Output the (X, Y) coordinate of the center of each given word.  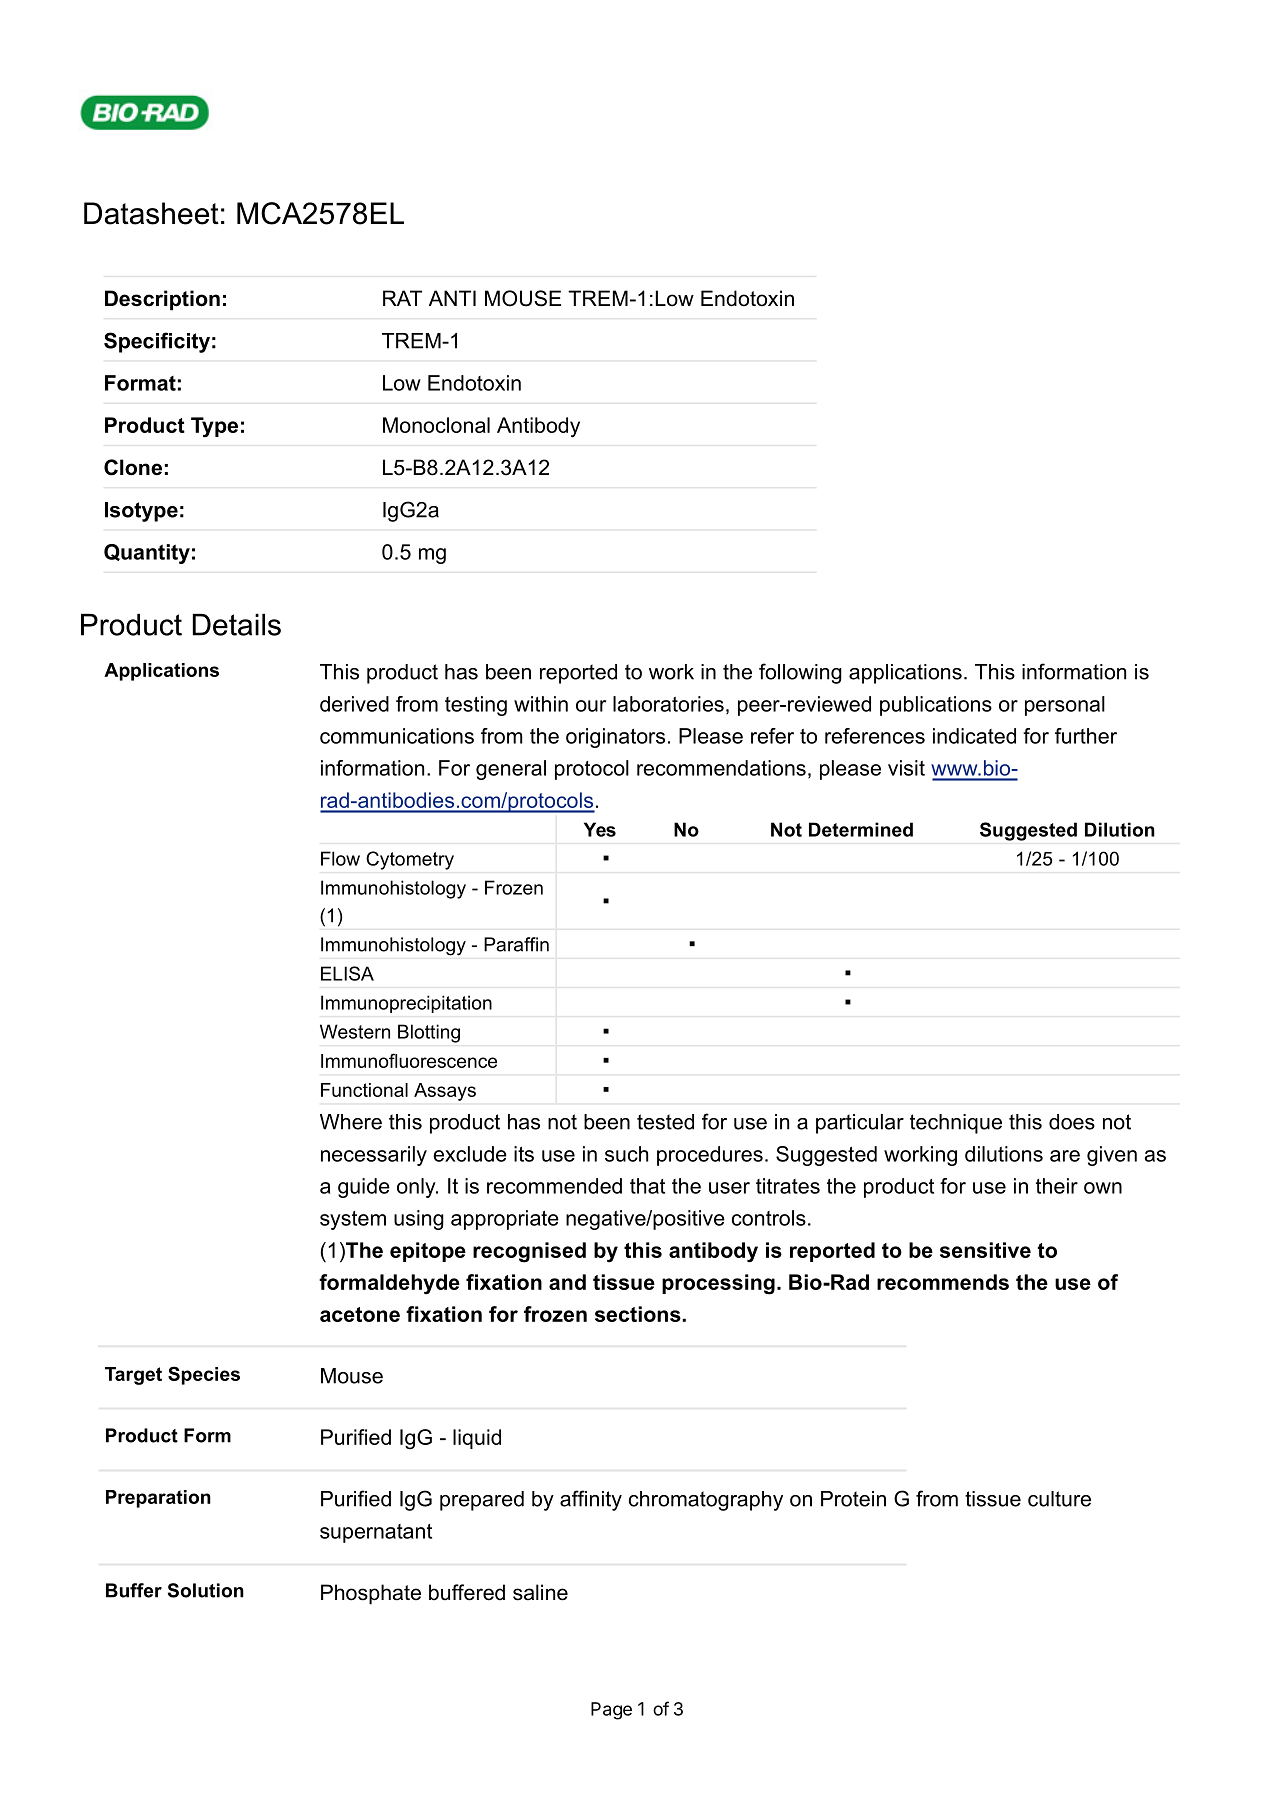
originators (615, 738)
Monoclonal (436, 425)
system (353, 1220)
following (800, 673)
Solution (206, 1590)
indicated (974, 736)
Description (162, 300)
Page (611, 1711)
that (647, 1186)
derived (354, 704)
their (1057, 1186)
